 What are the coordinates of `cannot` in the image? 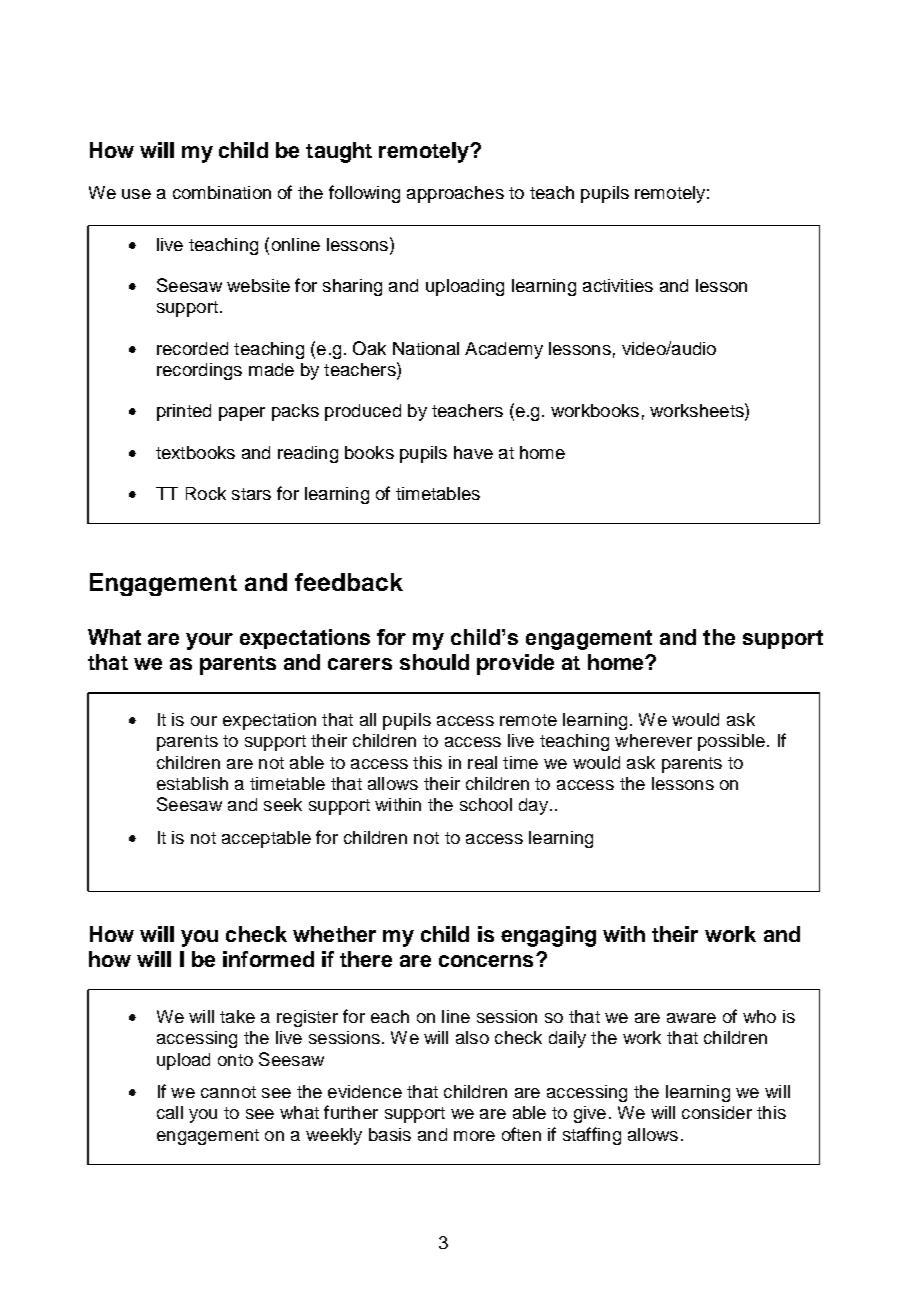 It's located at (228, 1092).
